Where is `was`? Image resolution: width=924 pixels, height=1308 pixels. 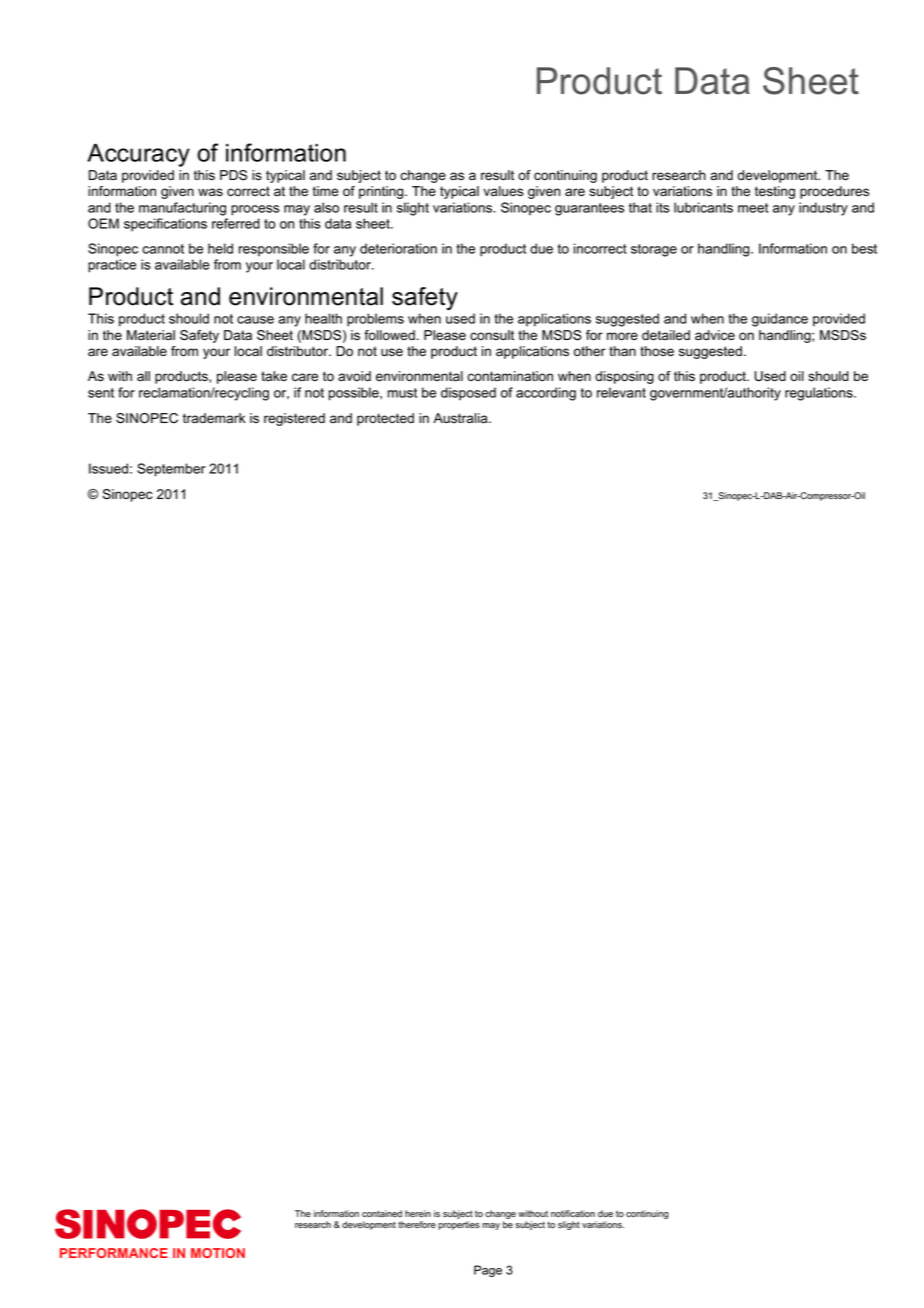
was is located at coordinates (210, 192).
